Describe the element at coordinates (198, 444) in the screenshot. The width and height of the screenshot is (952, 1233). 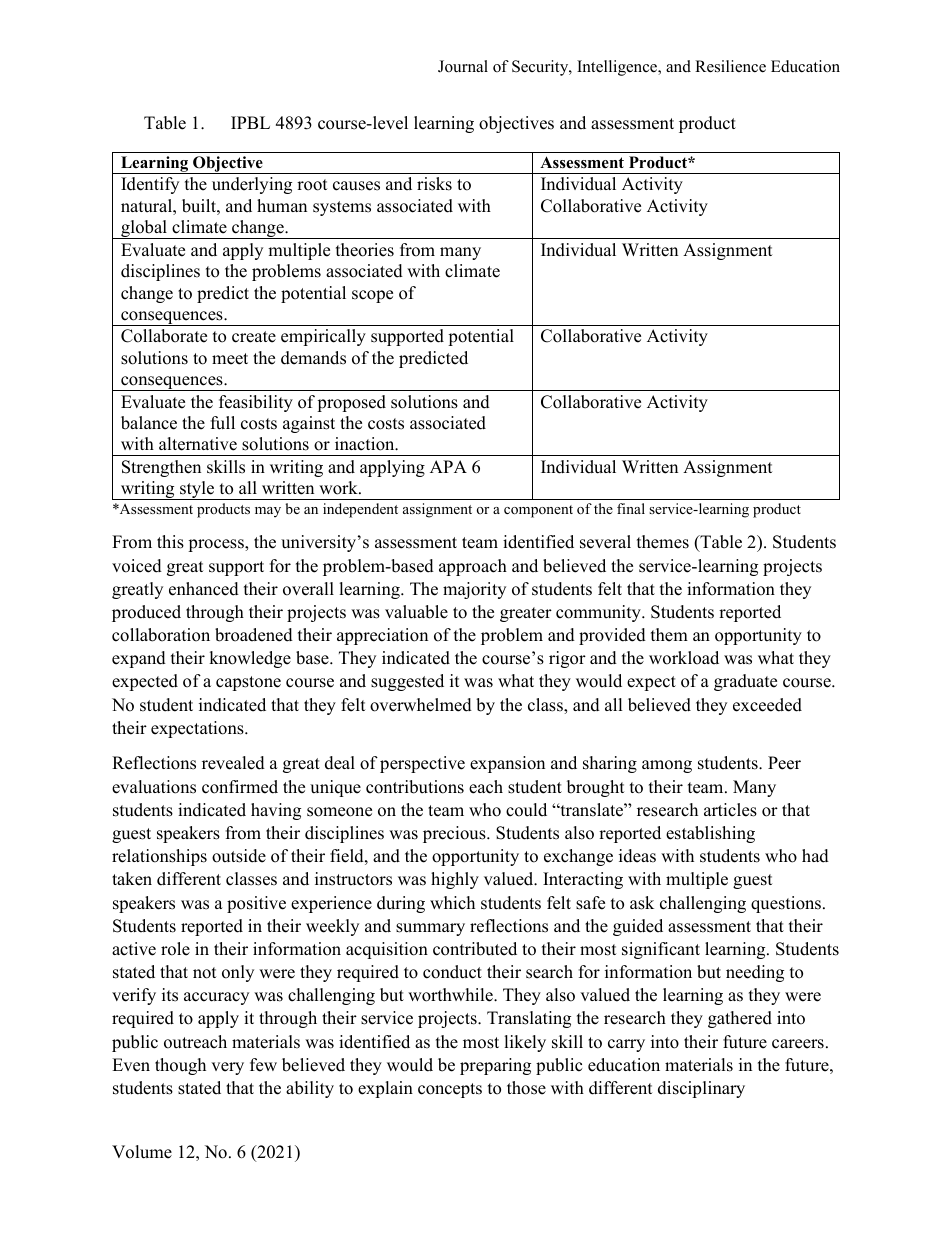
I see `alternative` at that location.
